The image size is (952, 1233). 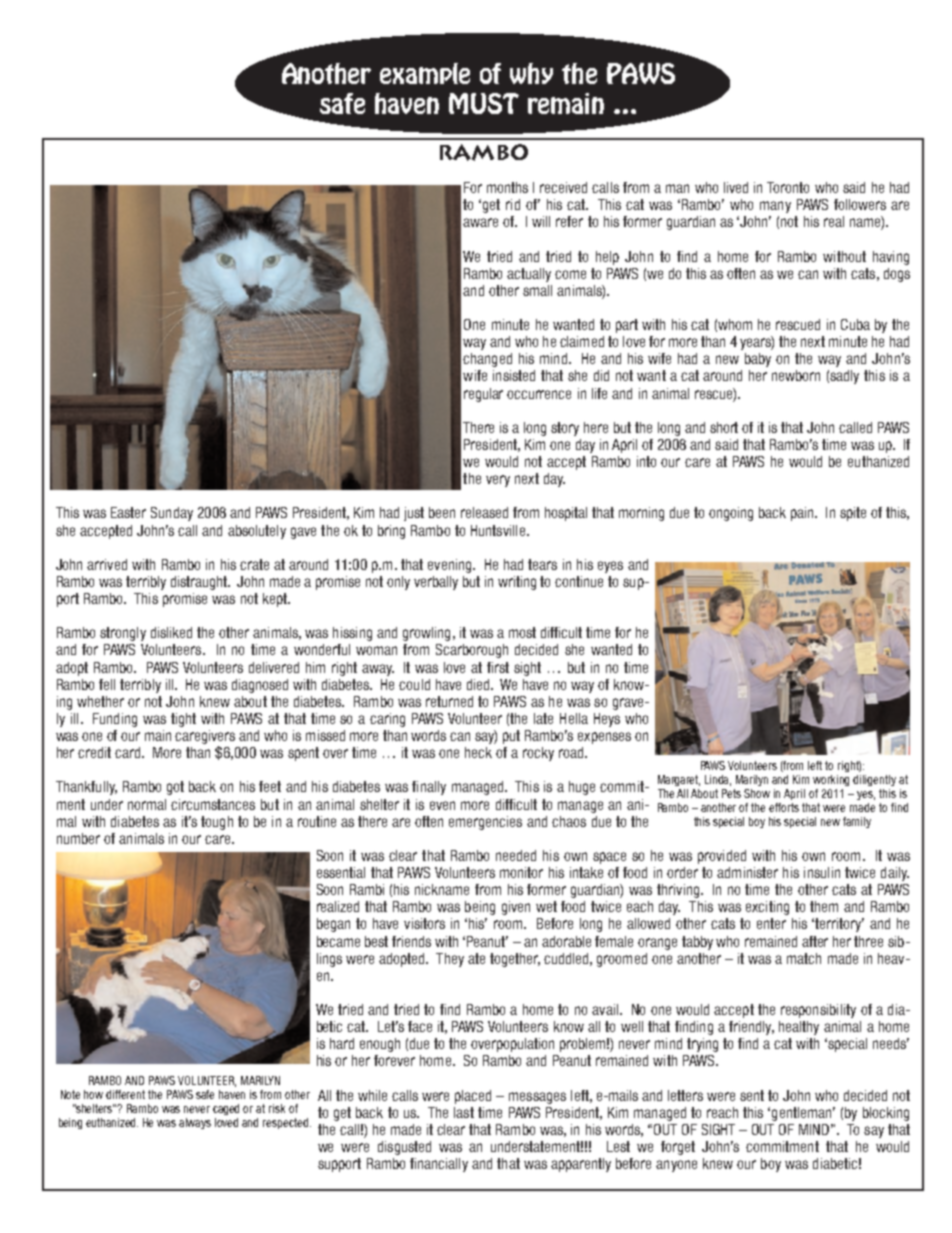 I want to click on tight, so click(x=183, y=720).
